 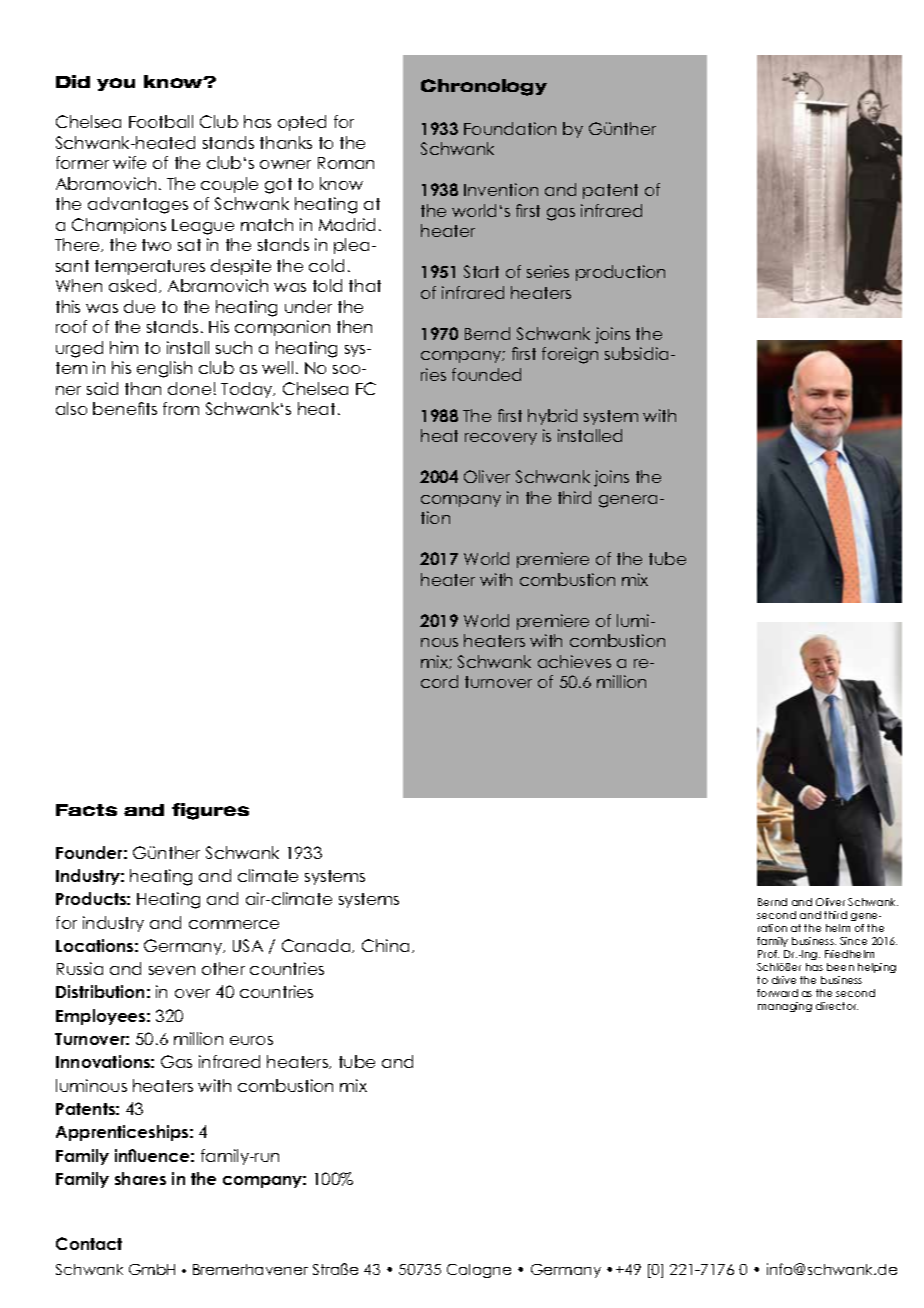 What do you see at coordinates (161, 121) in the screenshot?
I see `Football` at bounding box center [161, 121].
